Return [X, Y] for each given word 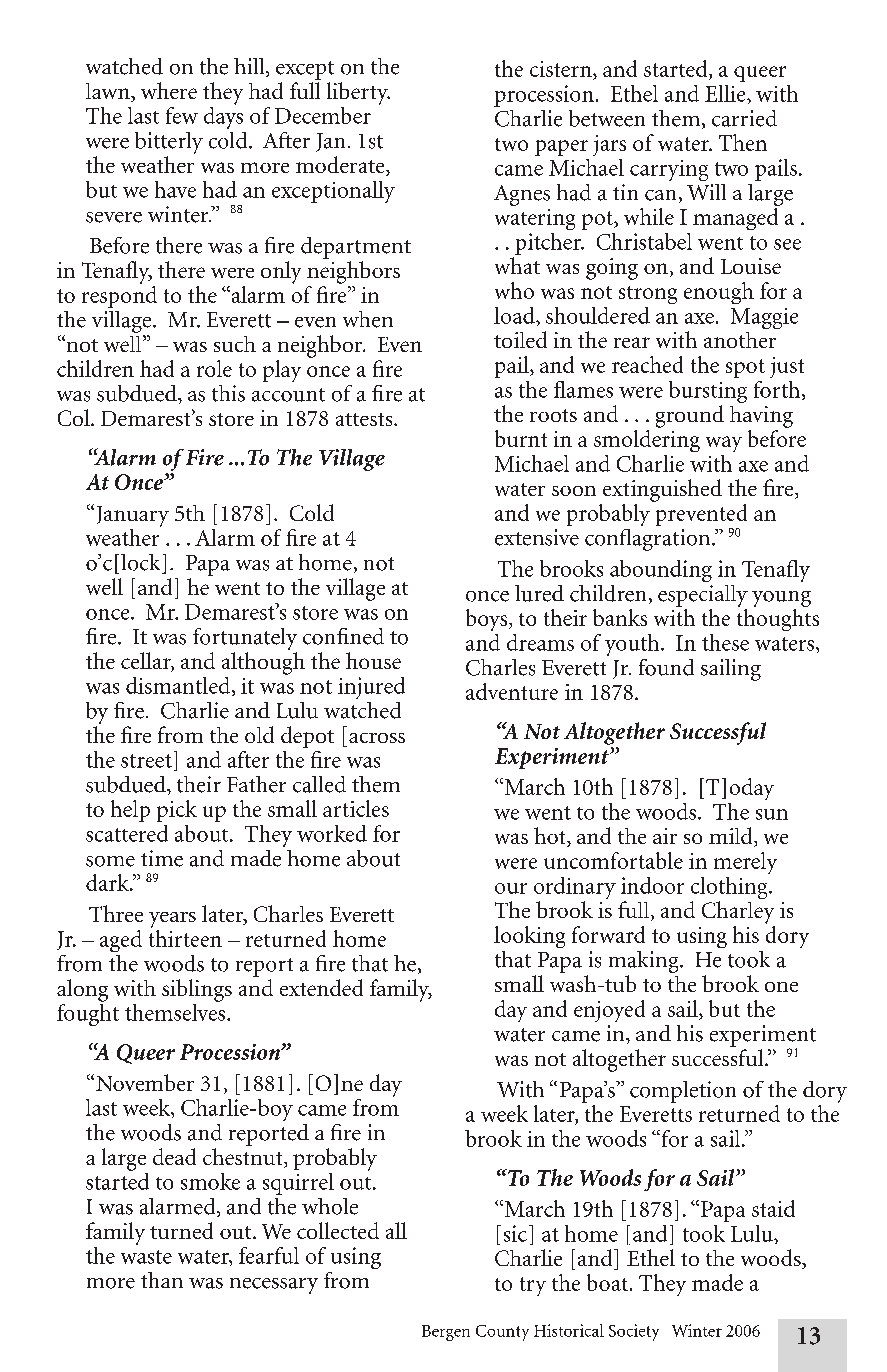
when [368, 319]
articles [356, 808]
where [169, 90]
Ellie [726, 93]
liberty [358, 93]
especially [703, 596]
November [145, 1082]
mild [732, 837]
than [162, 1280]
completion [683, 1092]
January [133, 516]
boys [488, 620]
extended [321, 987]
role [214, 368]
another [740, 340]
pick [177, 811]
